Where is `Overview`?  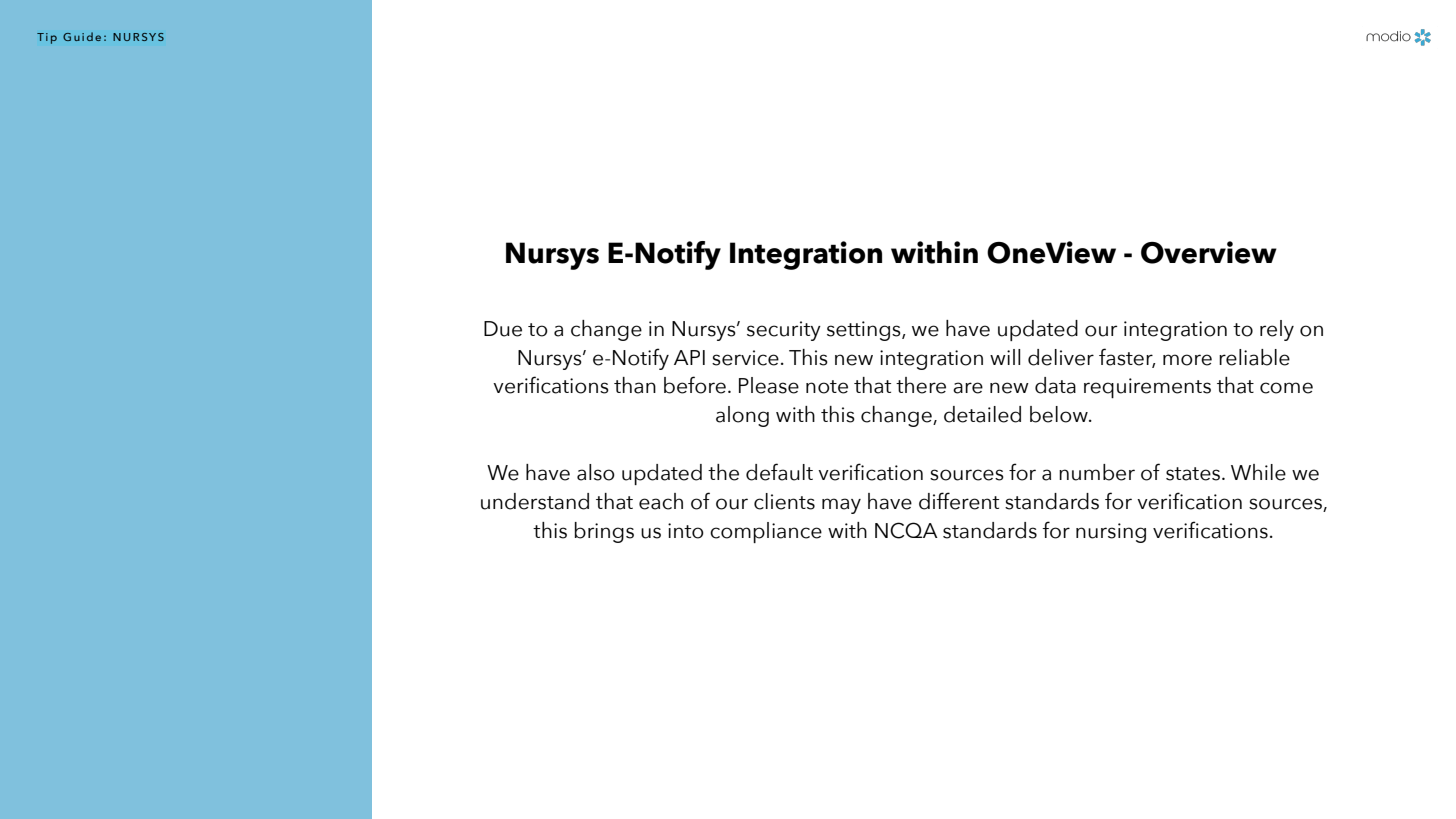
Overview is located at coordinates (1209, 252).
